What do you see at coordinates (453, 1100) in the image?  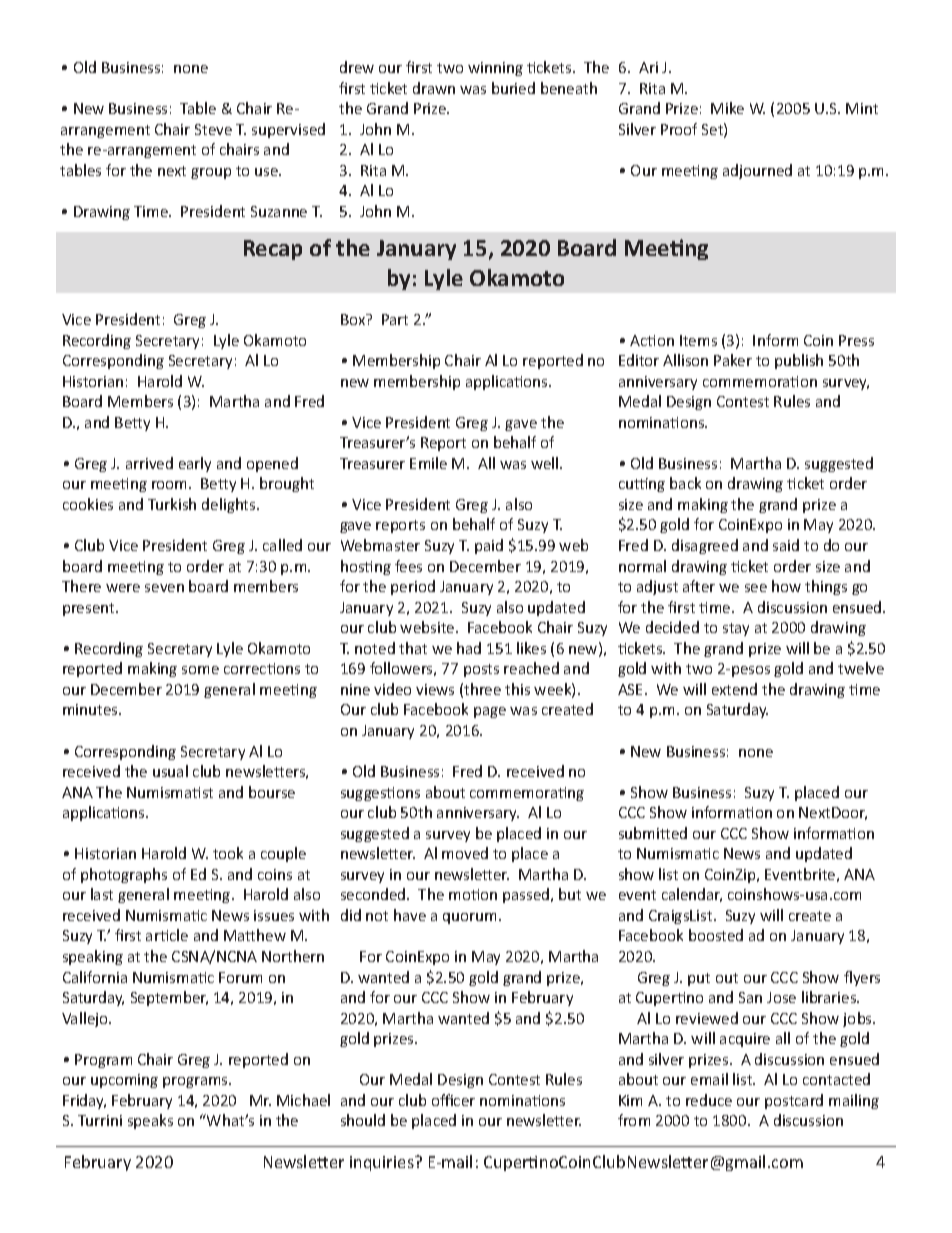 I see `officer` at bounding box center [453, 1100].
